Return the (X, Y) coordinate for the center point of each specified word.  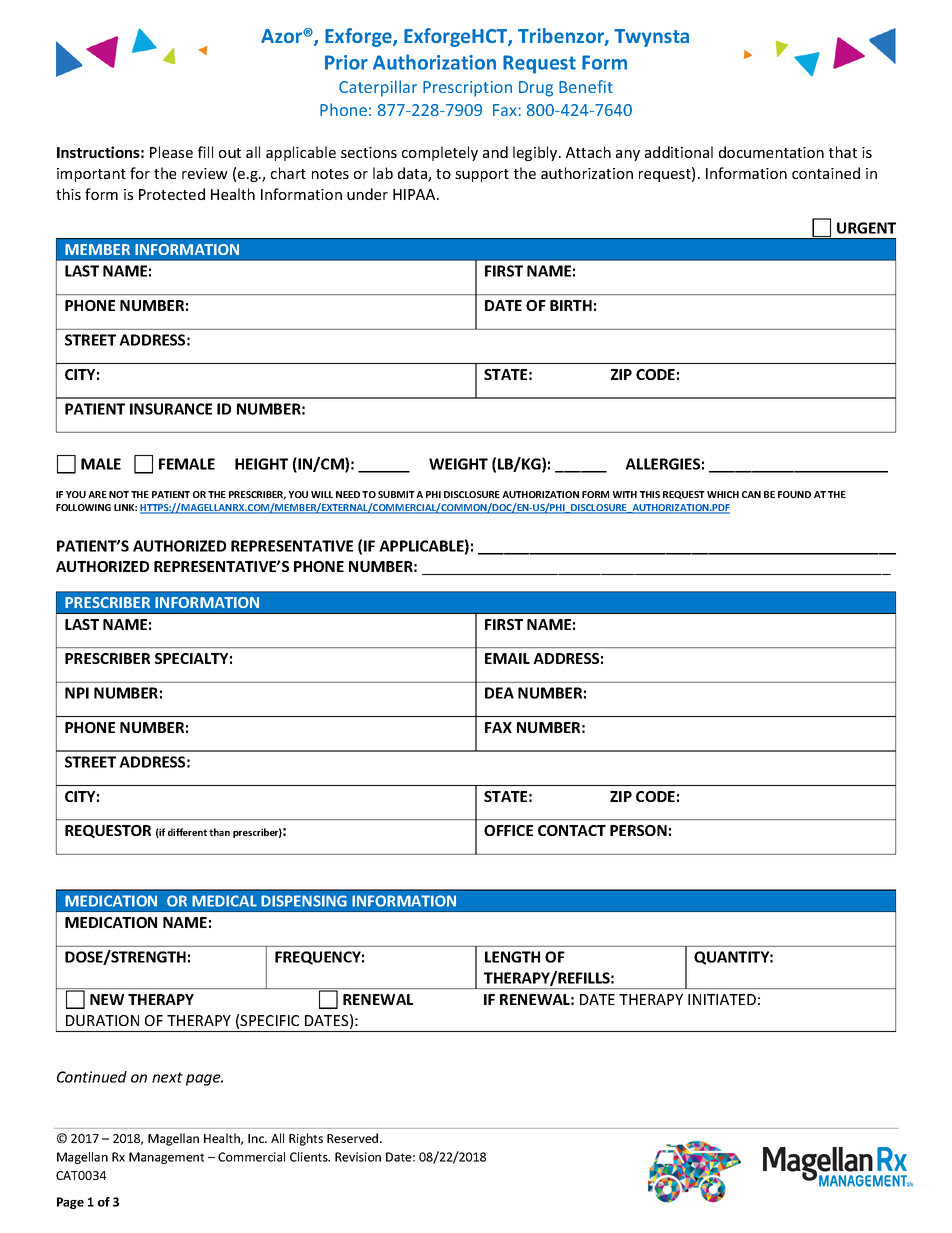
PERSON (638, 830)
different (187, 832)
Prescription (467, 89)
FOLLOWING (83, 507)
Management (166, 1158)
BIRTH (571, 305)
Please (171, 152)
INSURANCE (171, 409)
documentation (771, 152)
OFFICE (508, 830)
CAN (751, 494)
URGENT (866, 228)
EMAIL (507, 658)
